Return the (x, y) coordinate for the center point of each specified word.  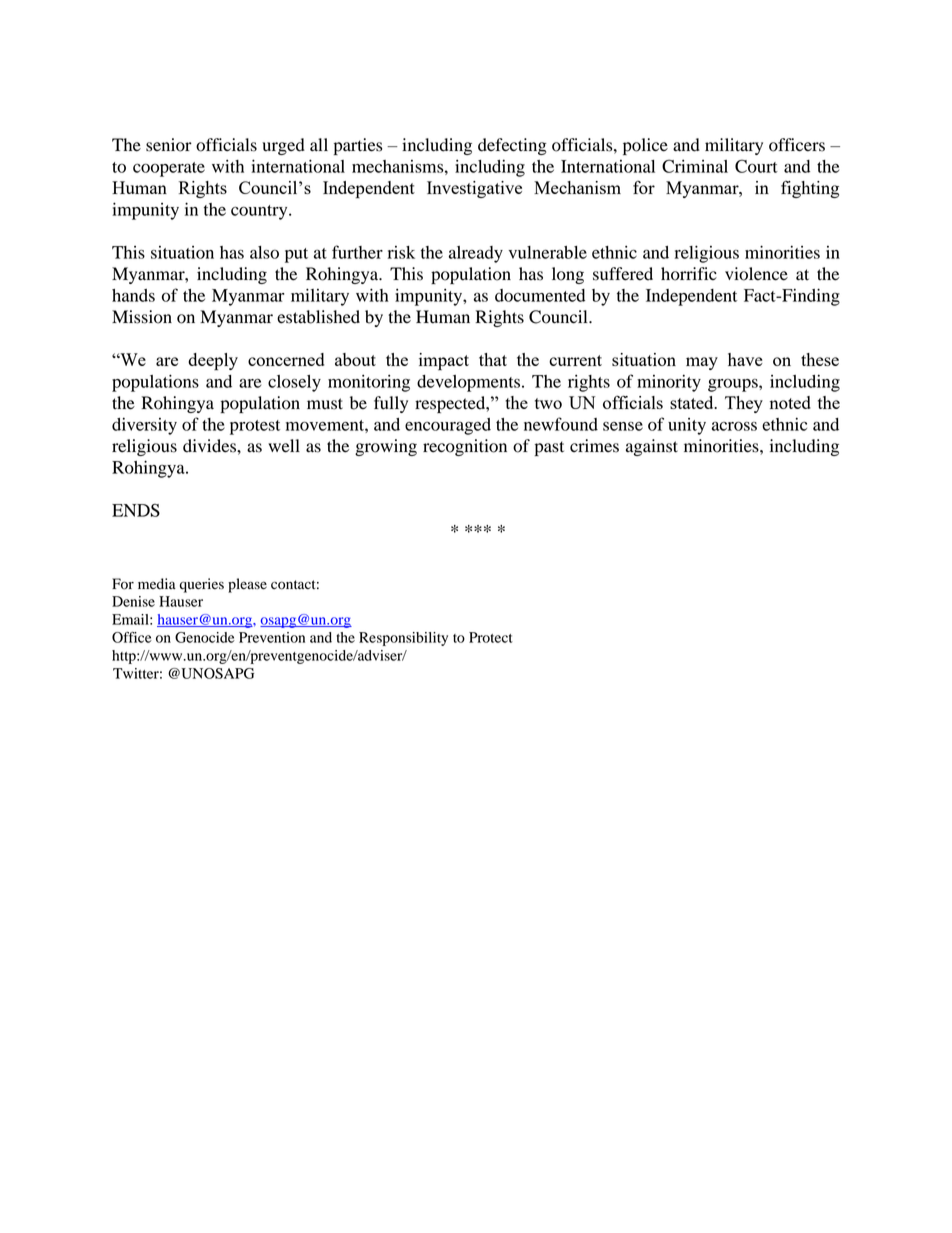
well (284, 446)
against (652, 447)
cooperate (169, 169)
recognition (465, 447)
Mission (142, 317)
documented (540, 295)
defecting (512, 146)
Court (756, 166)
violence (756, 274)
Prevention (272, 637)
